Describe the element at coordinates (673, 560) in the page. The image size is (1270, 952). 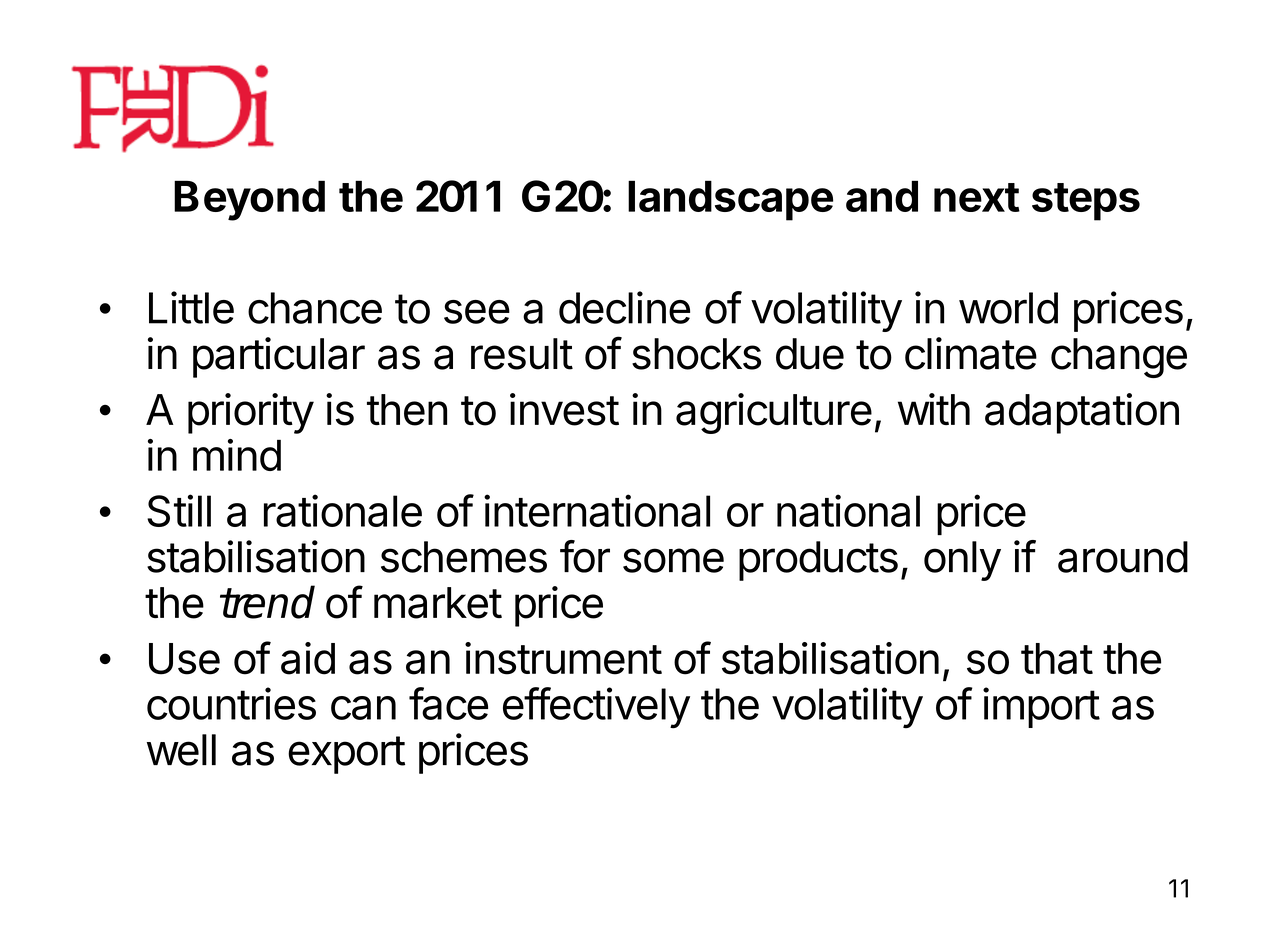
I see `some` at that location.
